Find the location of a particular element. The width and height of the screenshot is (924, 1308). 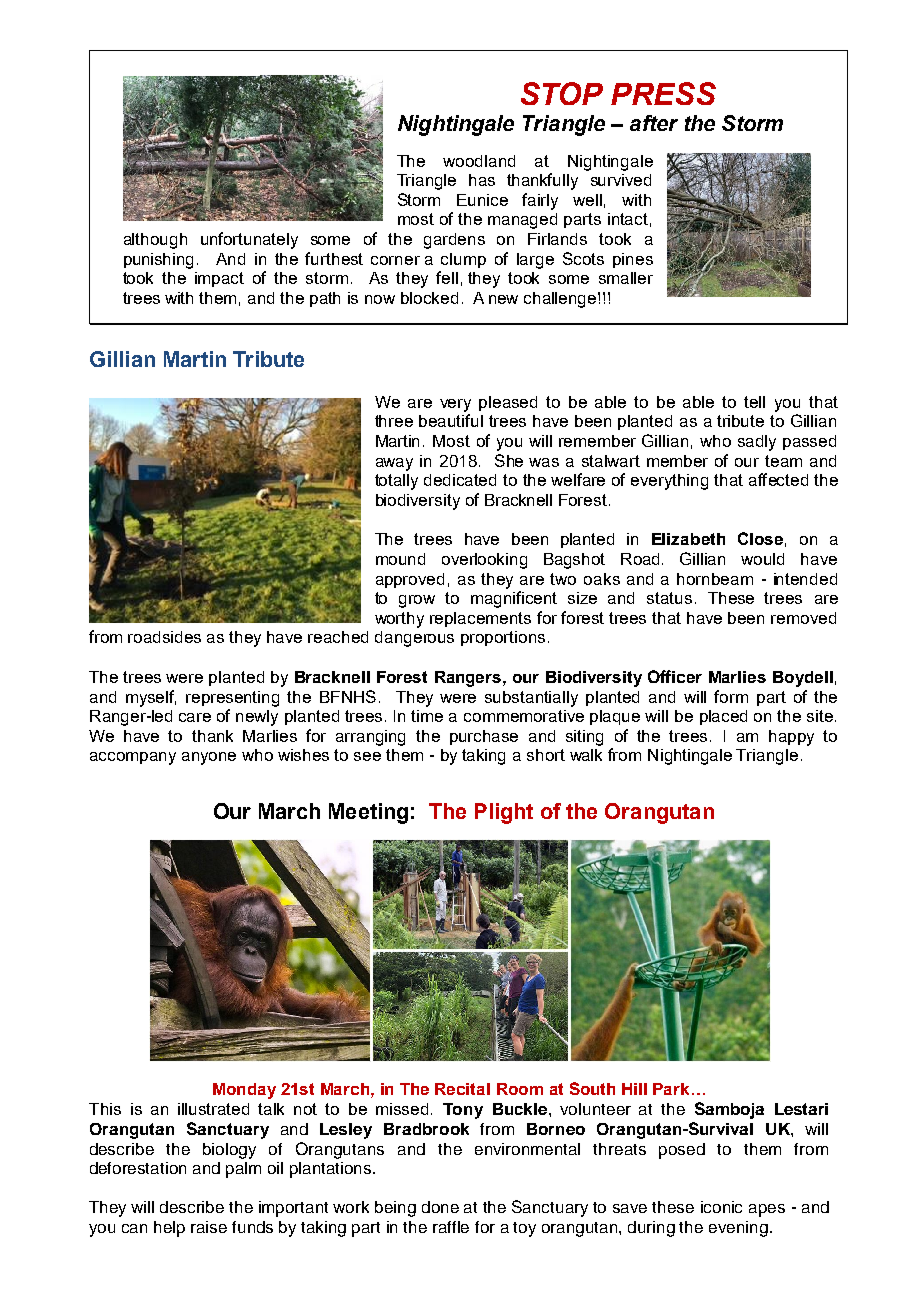

proportions is located at coordinates (503, 638).
